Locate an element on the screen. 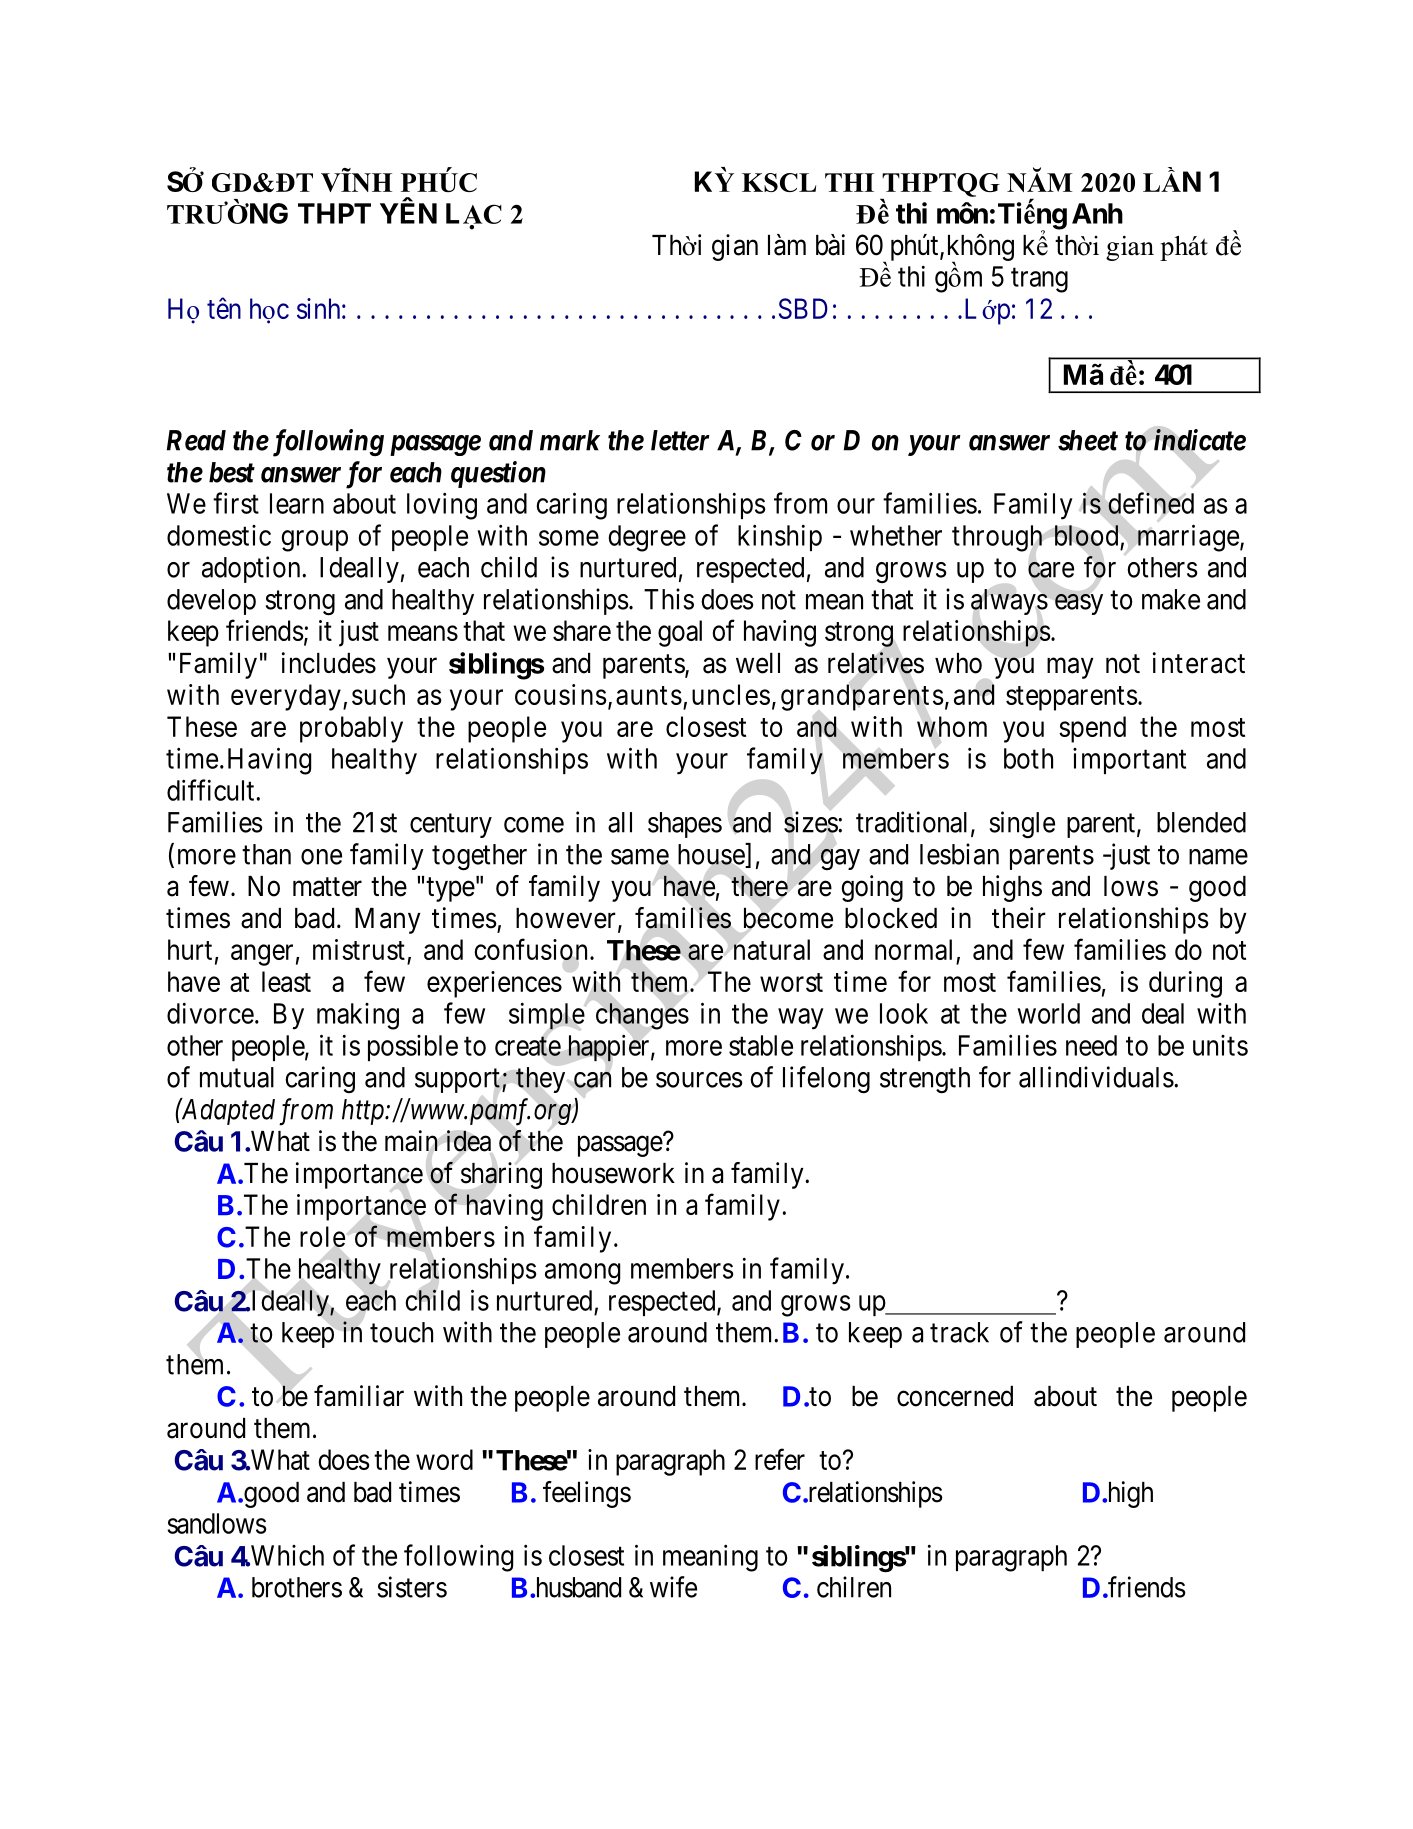 The width and height of the screenshot is (1413, 1829). word is located at coordinates (444, 1459).
